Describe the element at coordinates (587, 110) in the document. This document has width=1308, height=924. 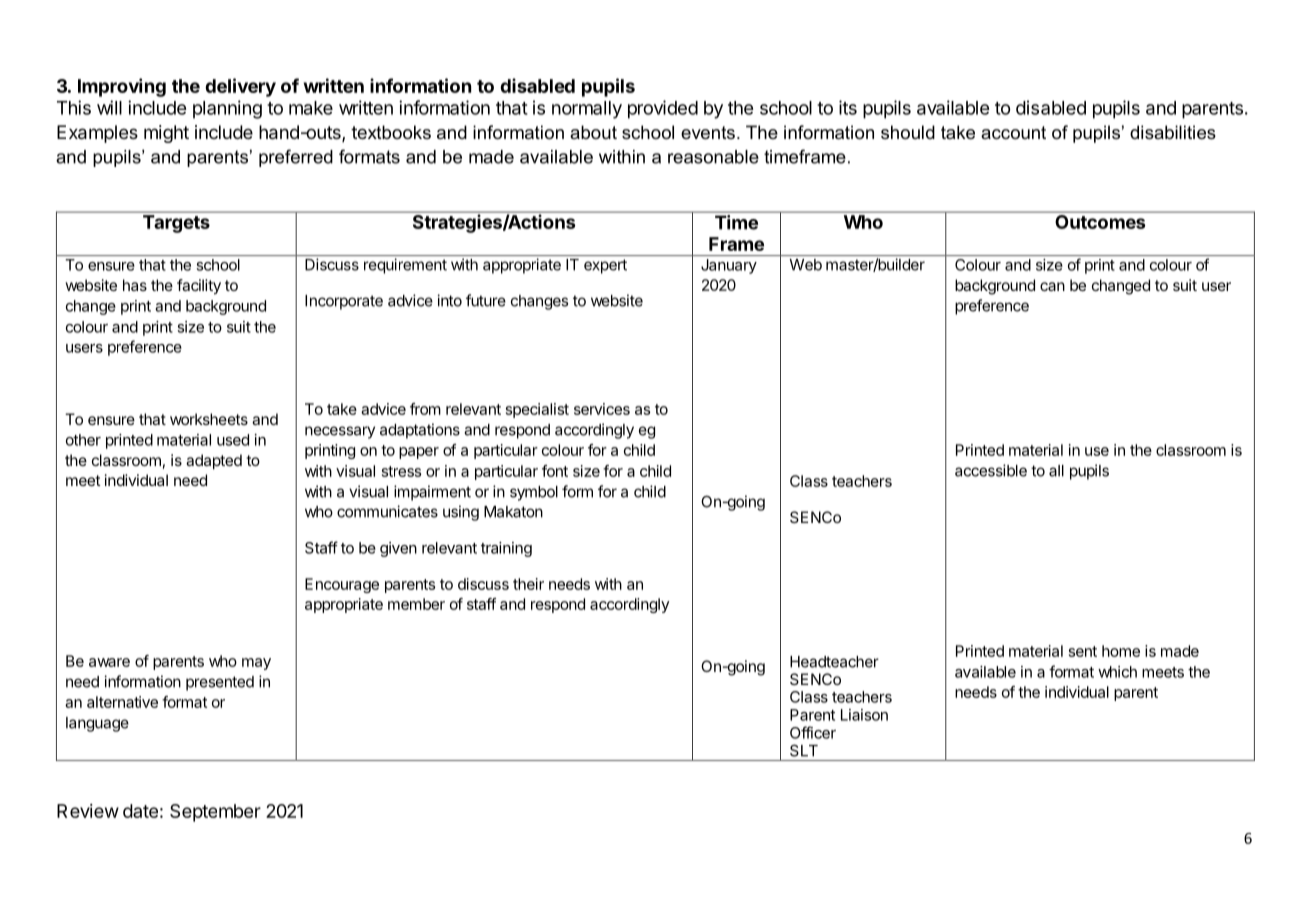
I see `normally` at that location.
